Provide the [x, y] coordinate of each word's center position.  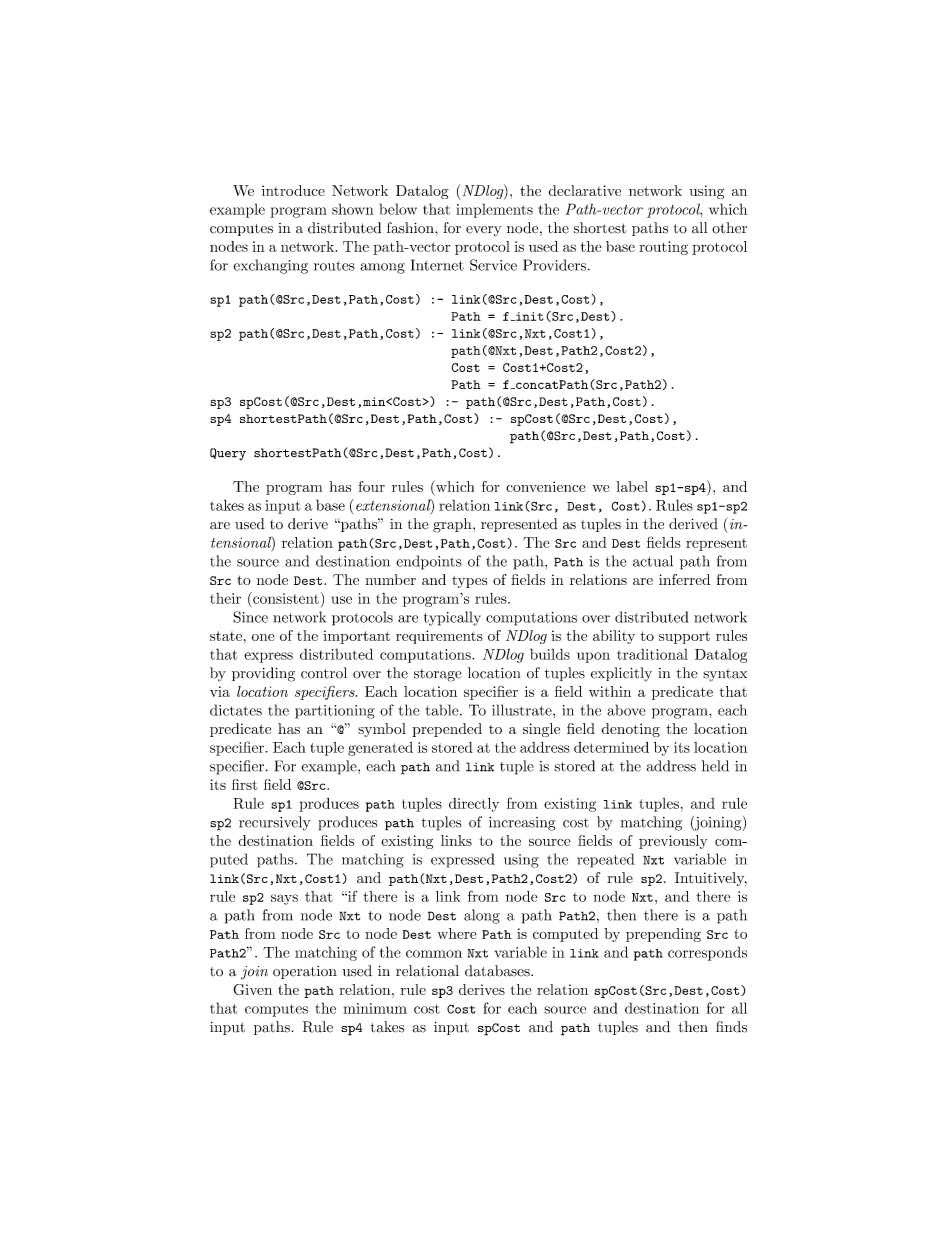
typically [452, 618]
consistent [285, 598]
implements [494, 210]
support [684, 637]
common [434, 954]
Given [252, 989]
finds [731, 1027]
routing [663, 248]
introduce [293, 190]
